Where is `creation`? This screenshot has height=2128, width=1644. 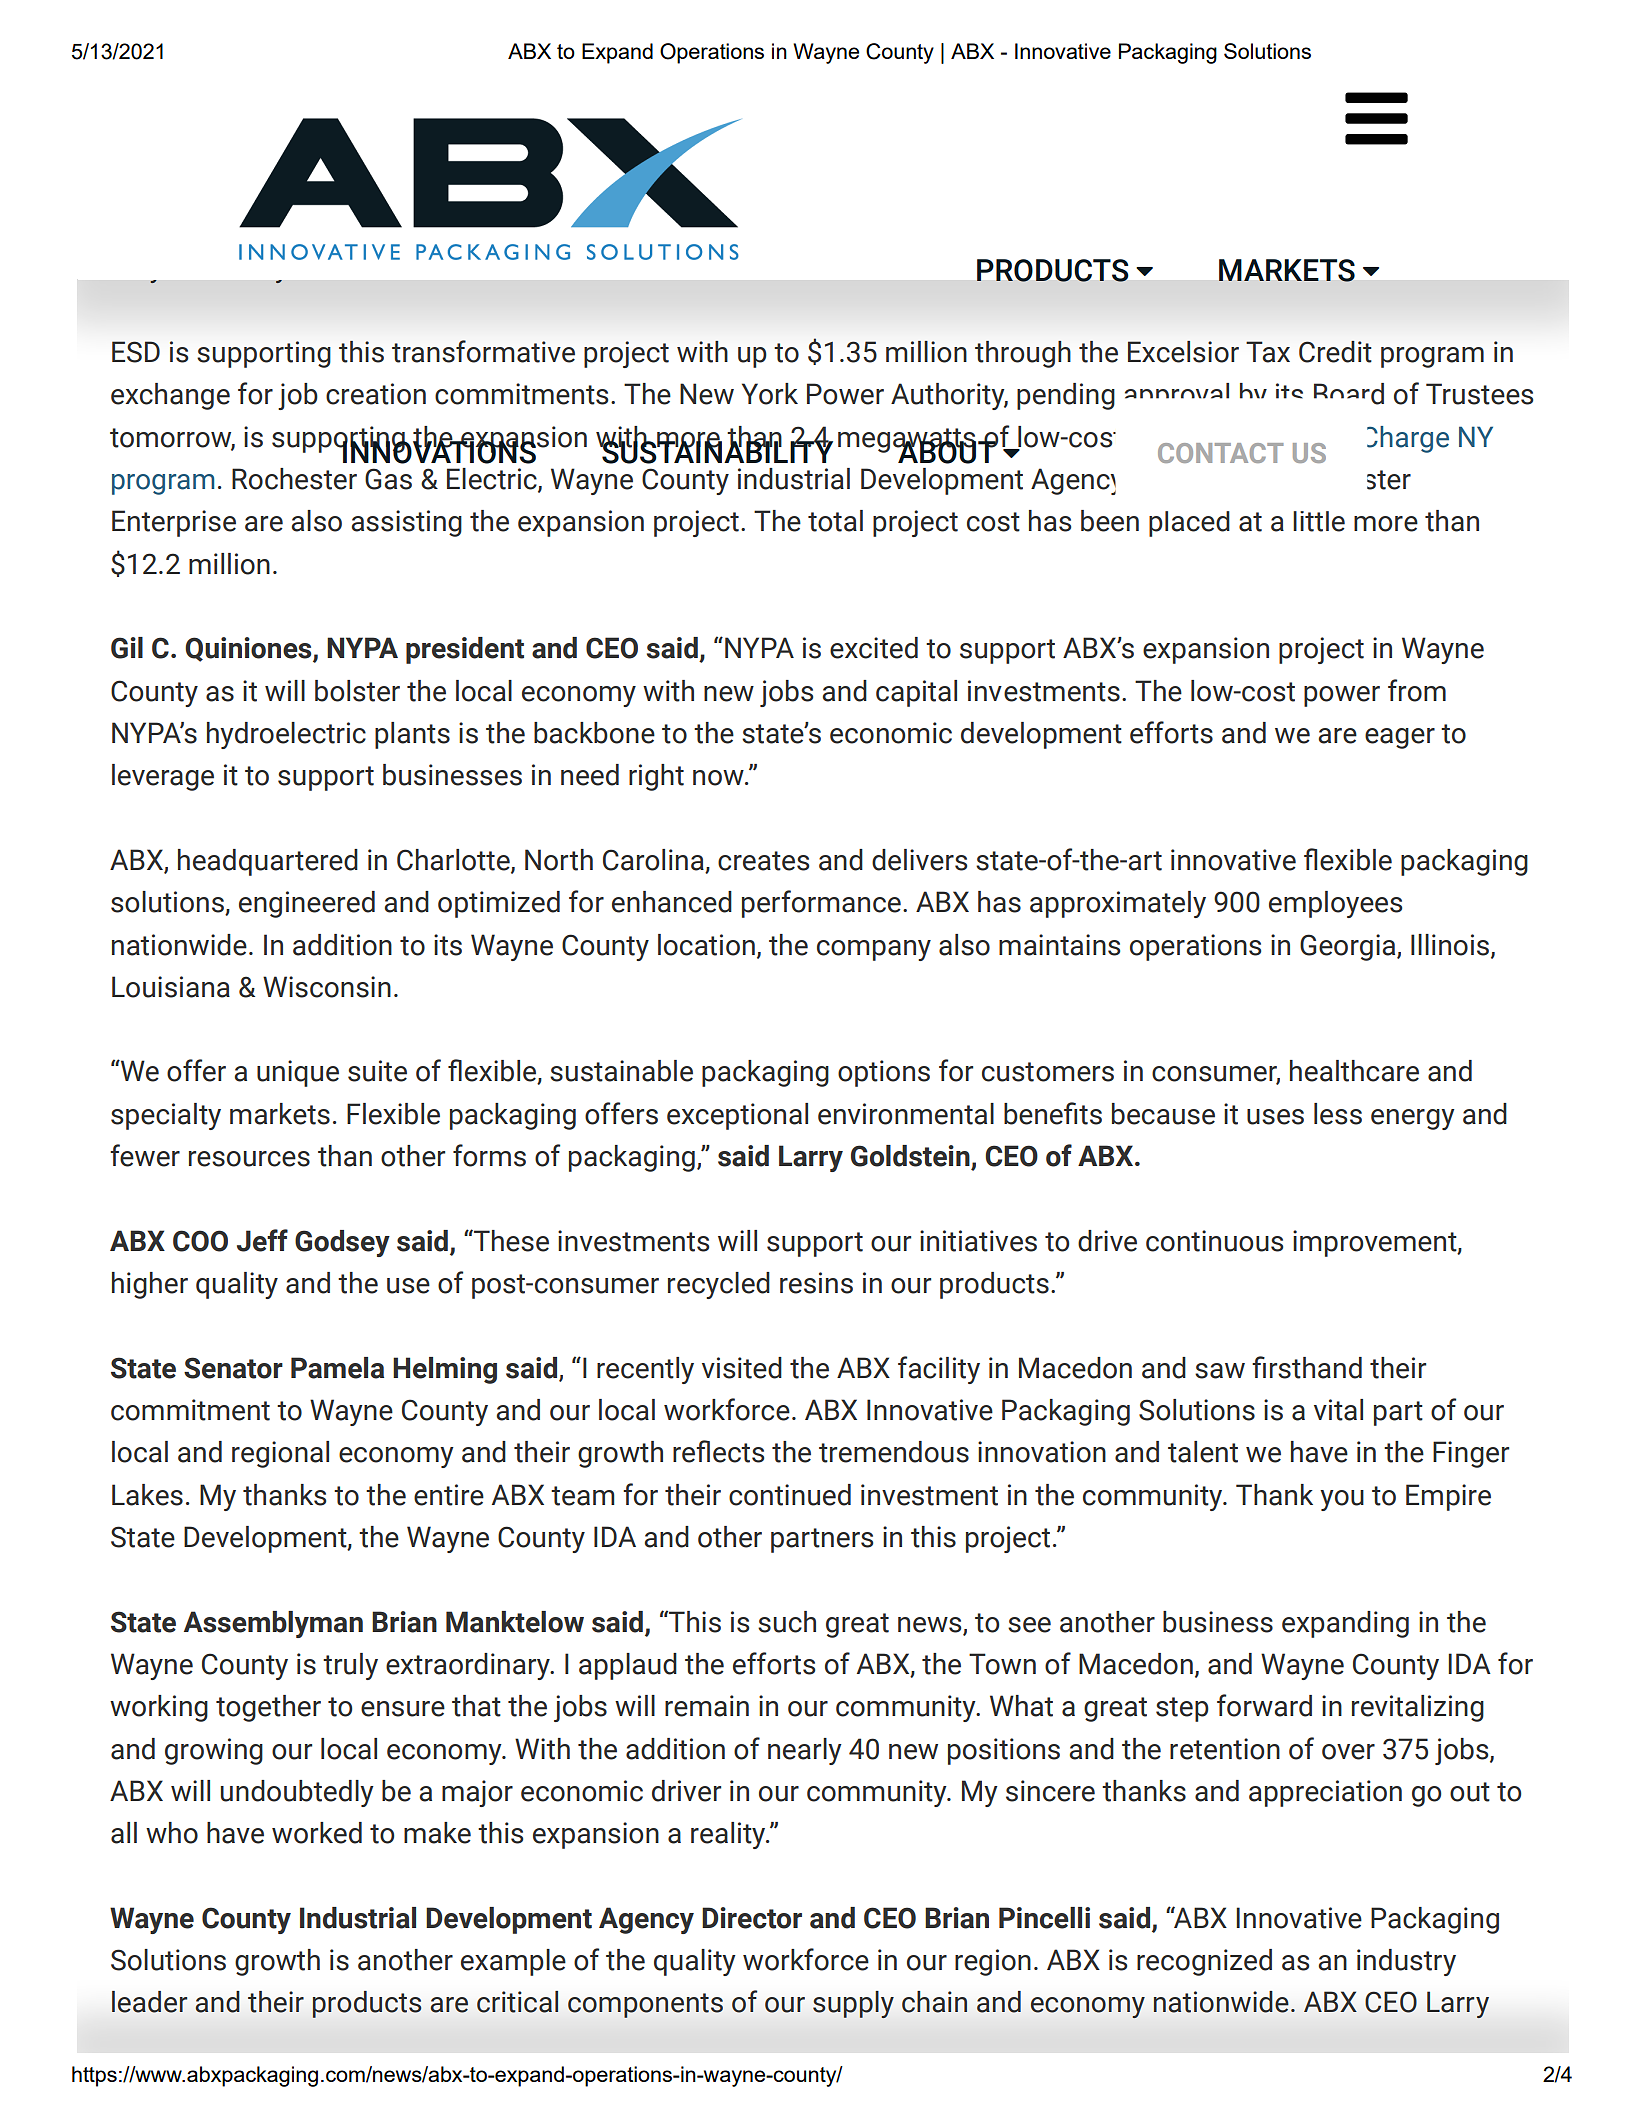 creation is located at coordinates (376, 394).
